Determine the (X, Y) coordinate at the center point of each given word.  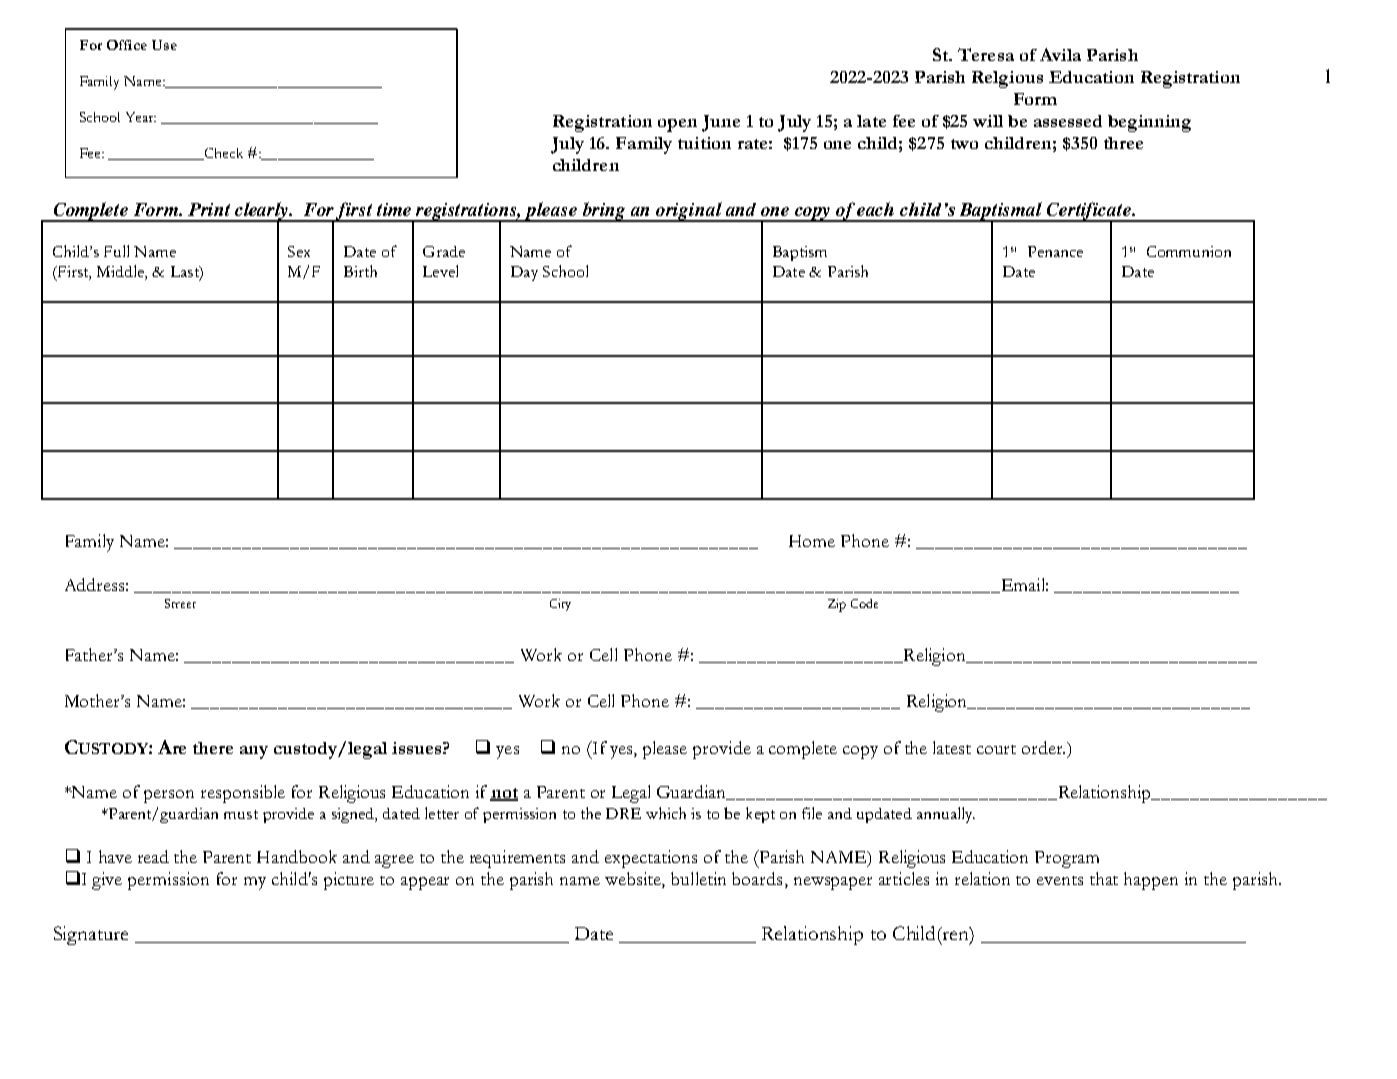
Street (180, 603)
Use (164, 45)
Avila (1060, 54)
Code (864, 603)
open (677, 125)
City (560, 605)
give (107, 881)
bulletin (698, 878)
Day (524, 273)
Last (186, 272)
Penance (1055, 251)
